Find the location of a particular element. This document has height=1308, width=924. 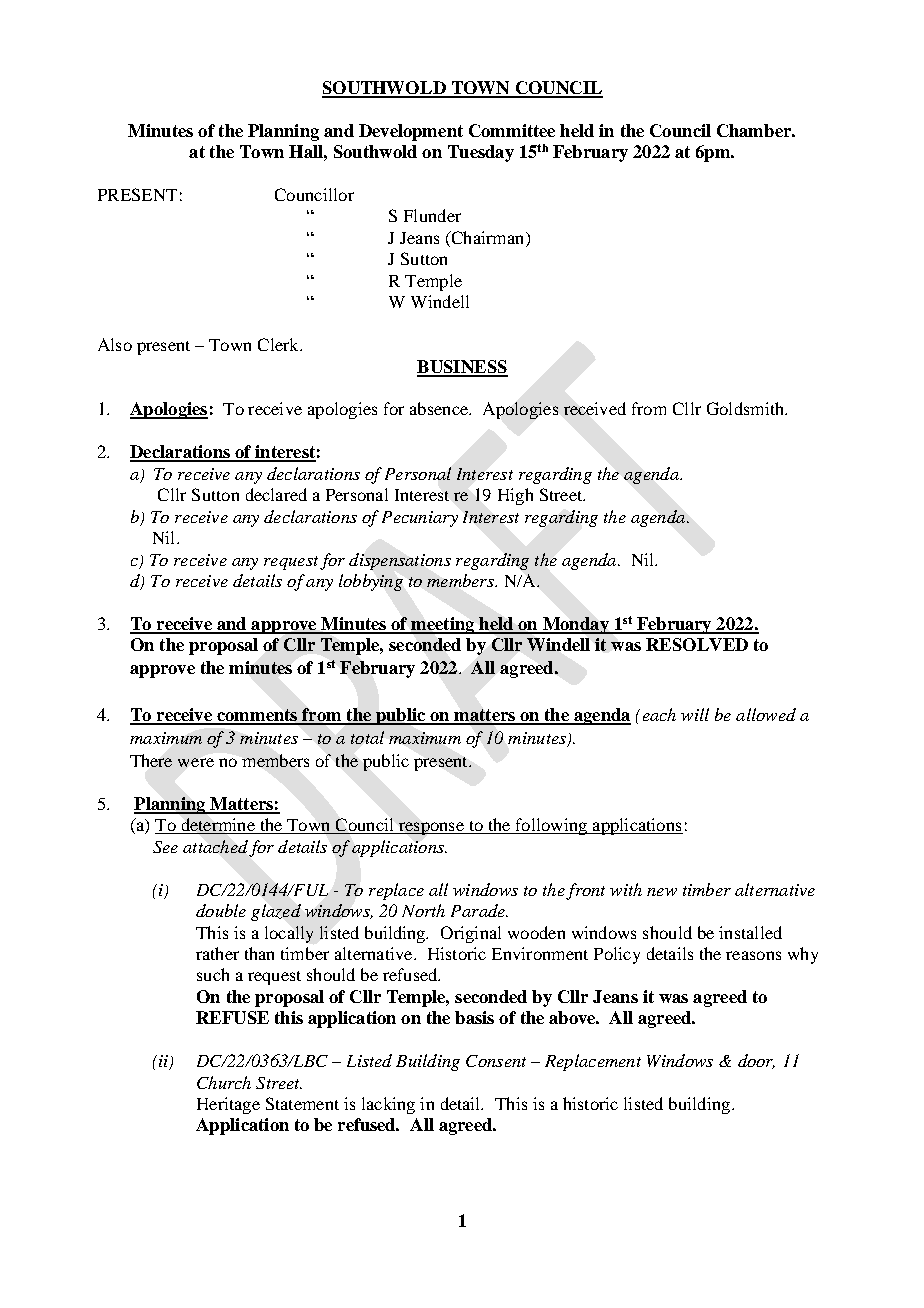

Committee is located at coordinates (512, 130).
